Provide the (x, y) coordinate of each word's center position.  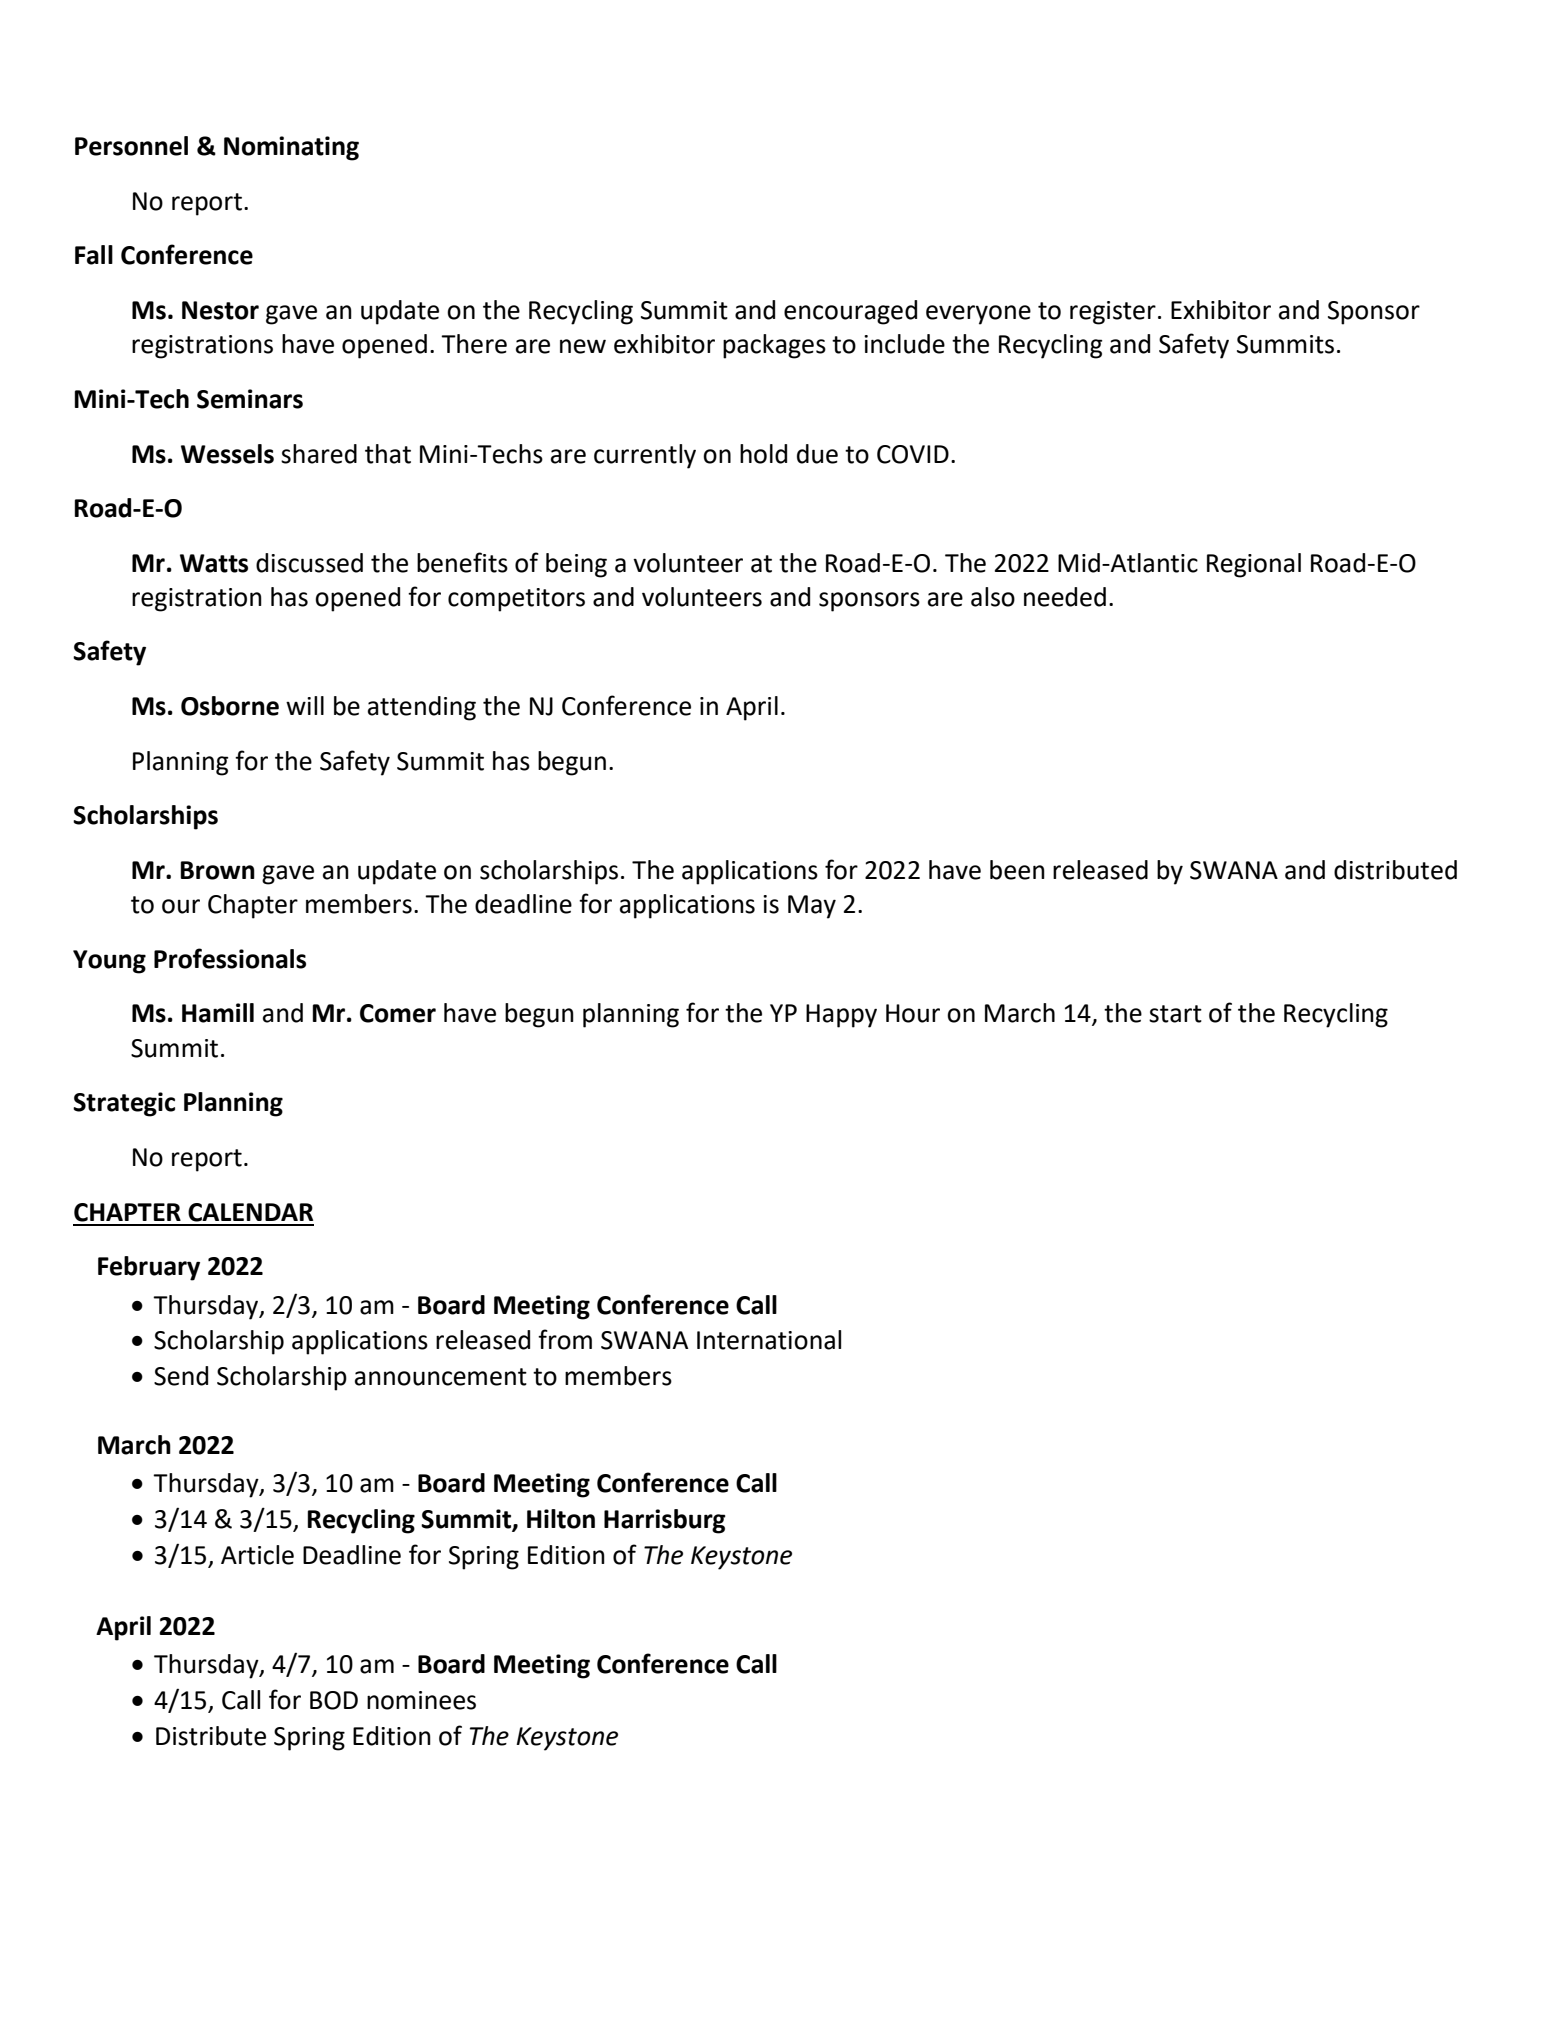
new (583, 346)
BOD (334, 1700)
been (1017, 870)
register (1113, 313)
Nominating (291, 148)
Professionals (230, 958)
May (812, 907)
